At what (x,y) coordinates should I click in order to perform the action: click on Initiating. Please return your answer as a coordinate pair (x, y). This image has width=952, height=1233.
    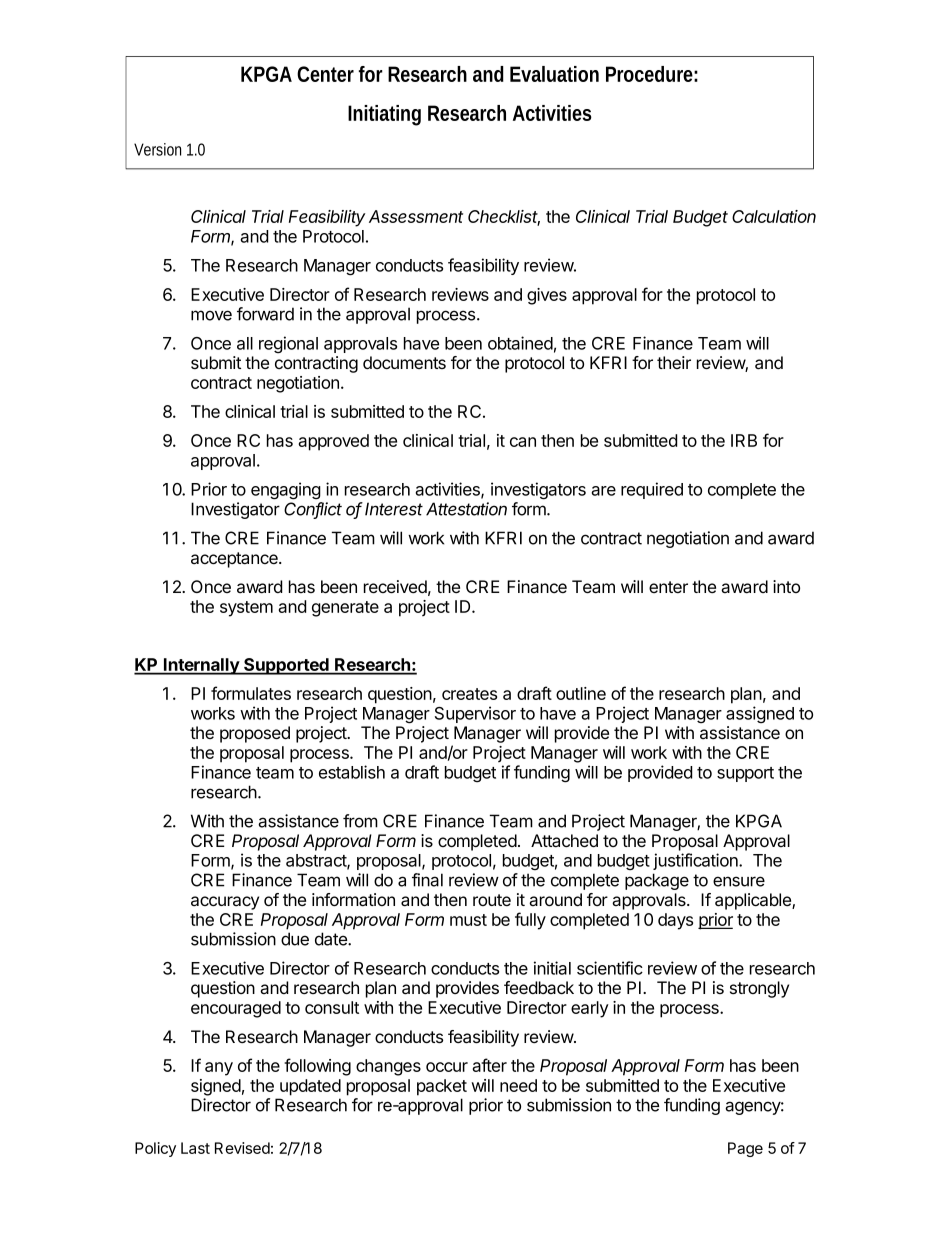
    Looking at the image, I should click on (384, 115).
